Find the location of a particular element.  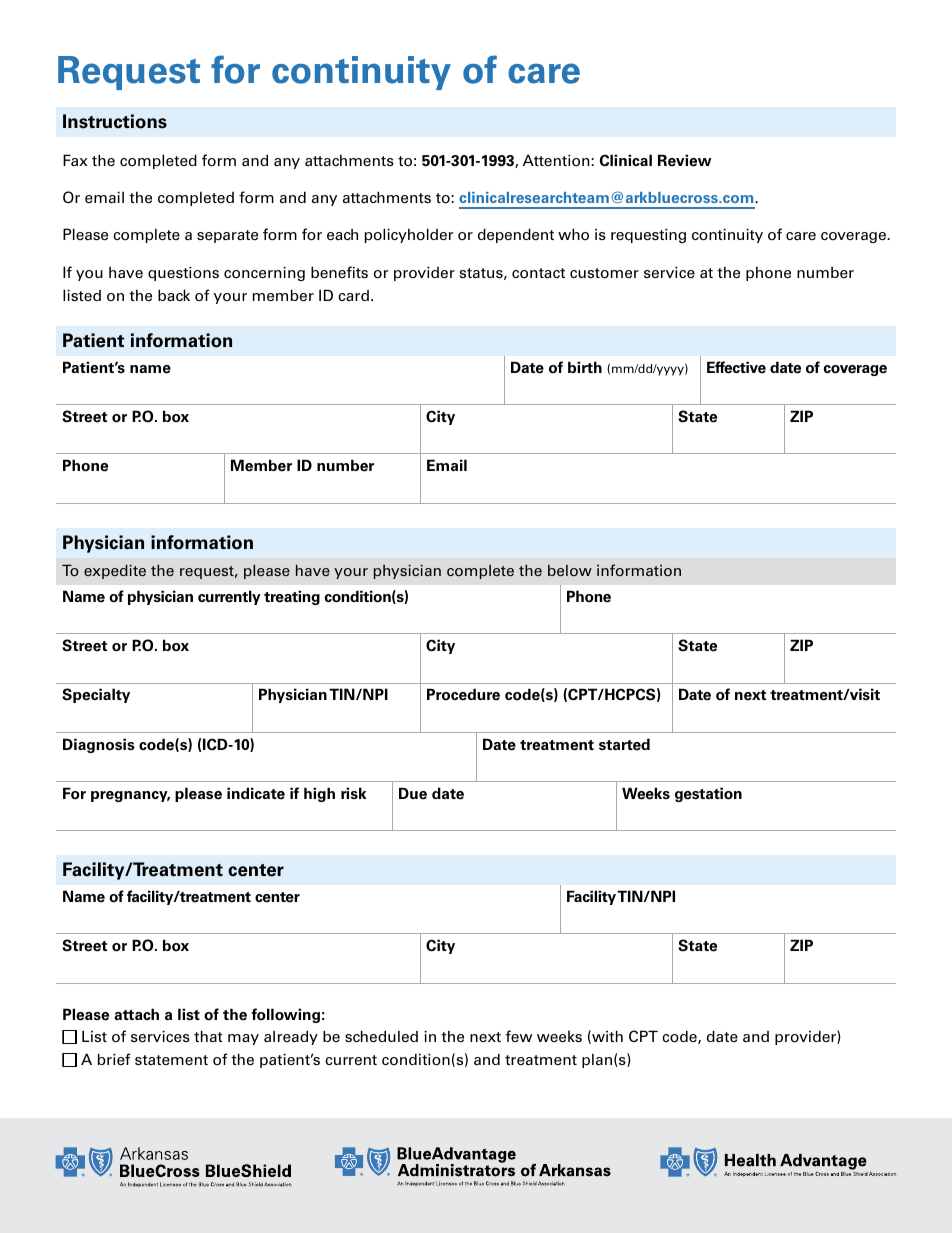

started is located at coordinates (624, 744).
